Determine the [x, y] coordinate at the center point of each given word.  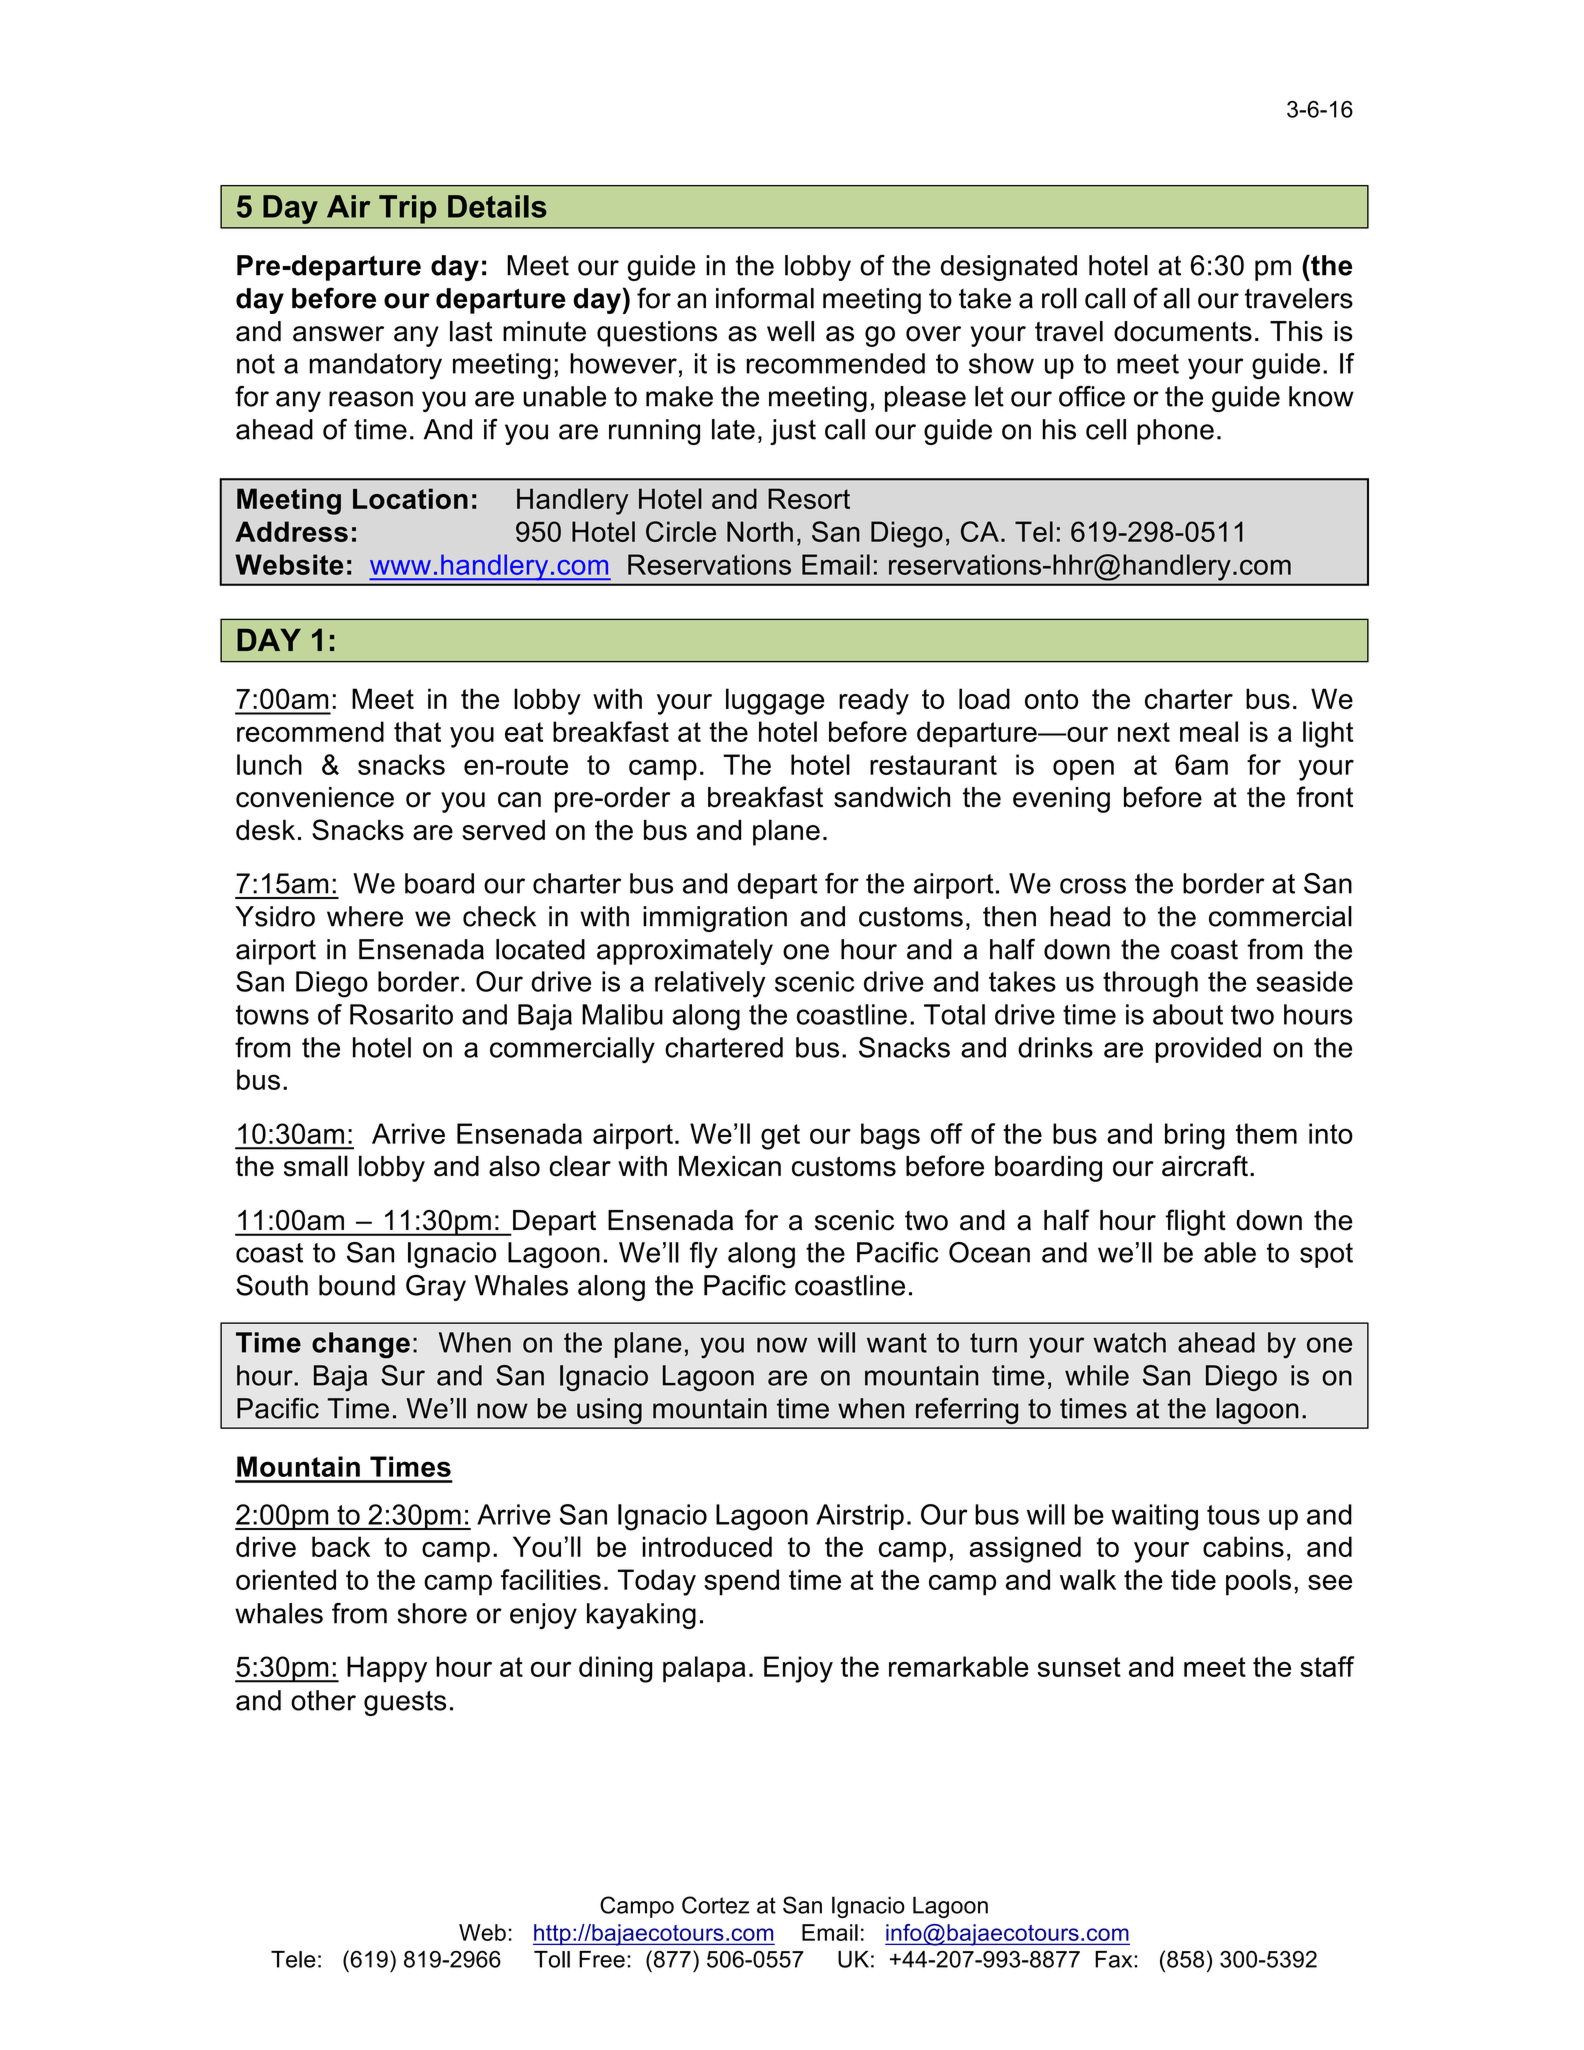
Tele [293, 1959]
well [790, 331]
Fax [1115, 1959]
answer [338, 334]
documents [1183, 331]
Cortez [715, 1905]
